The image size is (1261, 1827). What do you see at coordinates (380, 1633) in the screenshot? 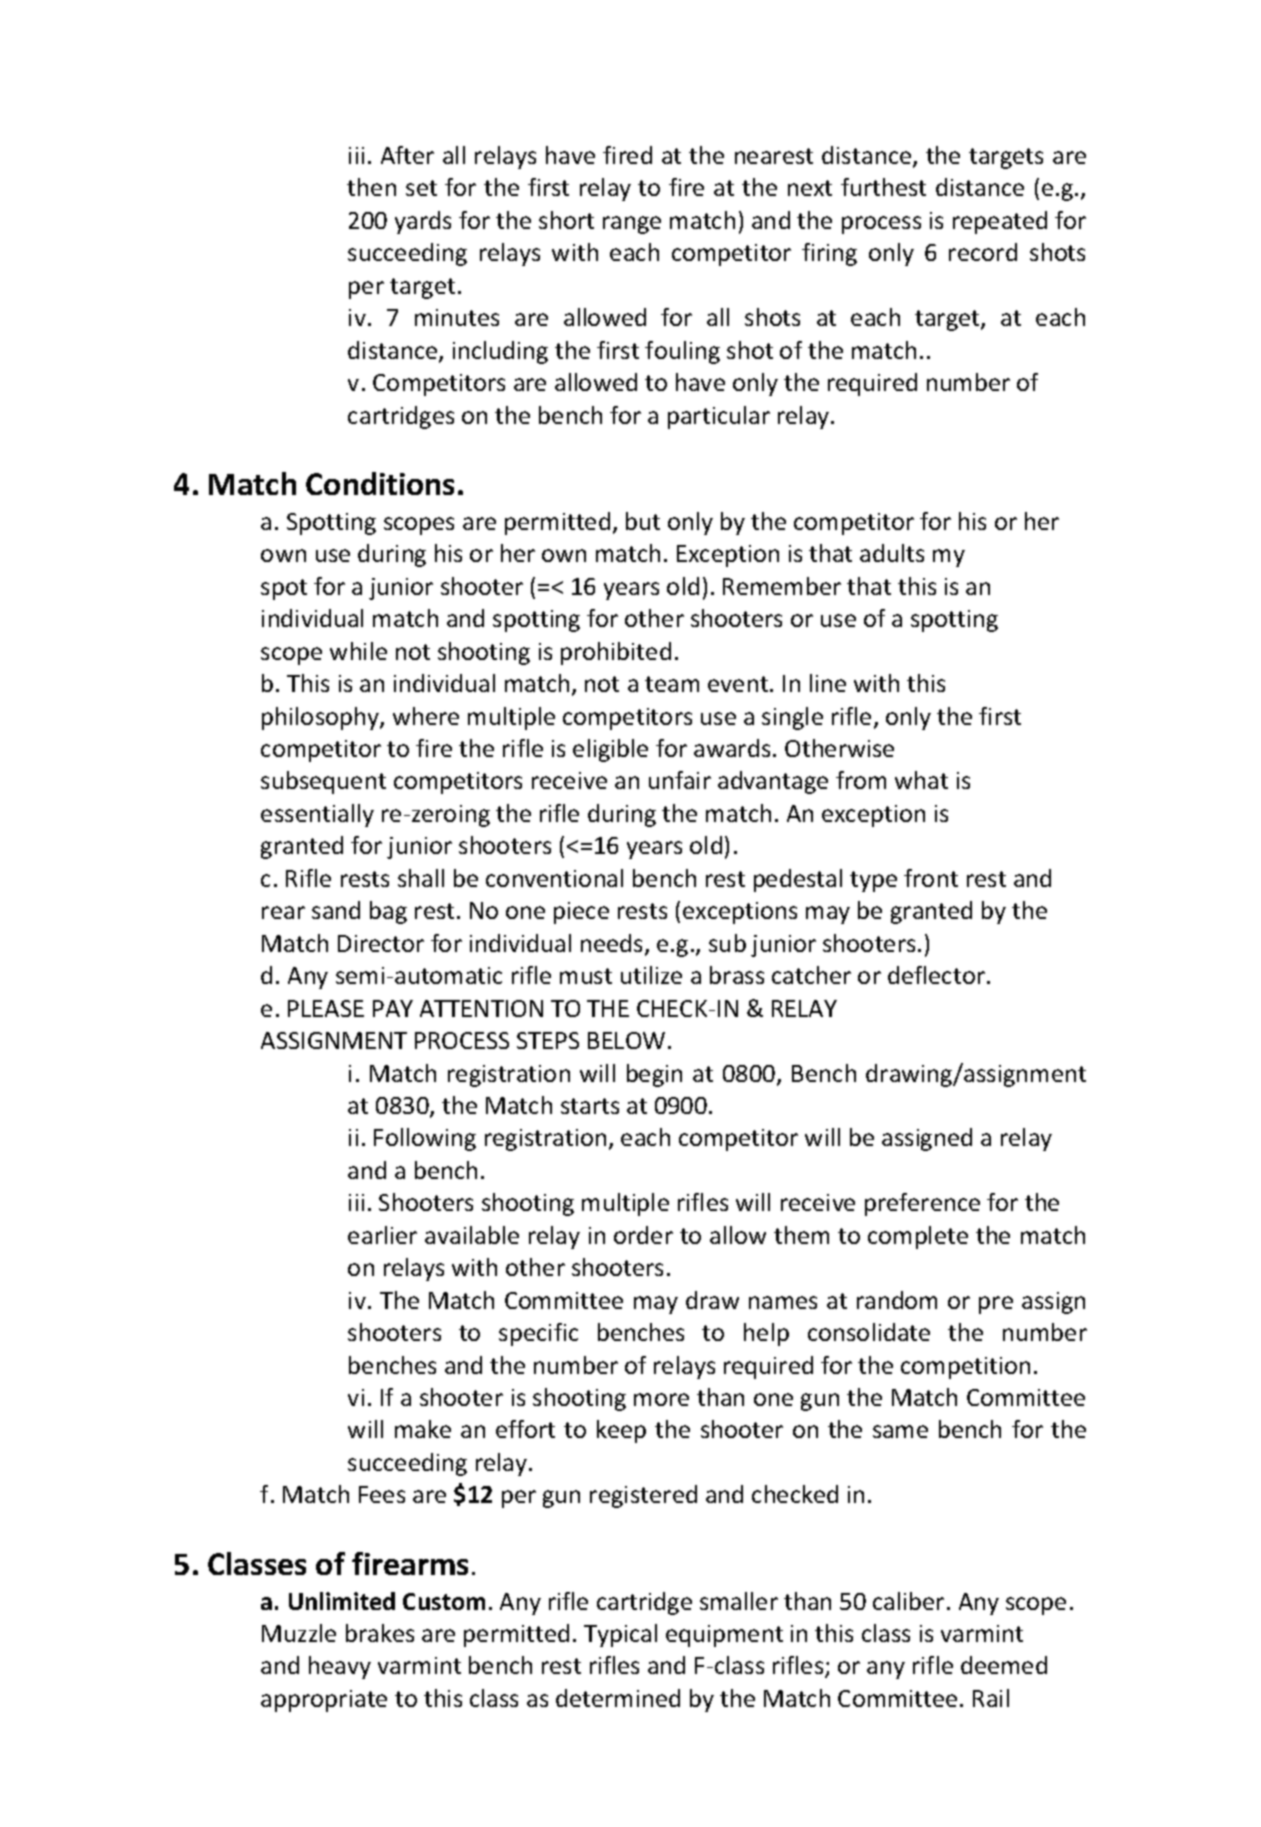
I see `brakes` at bounding box center [380, 1633].
